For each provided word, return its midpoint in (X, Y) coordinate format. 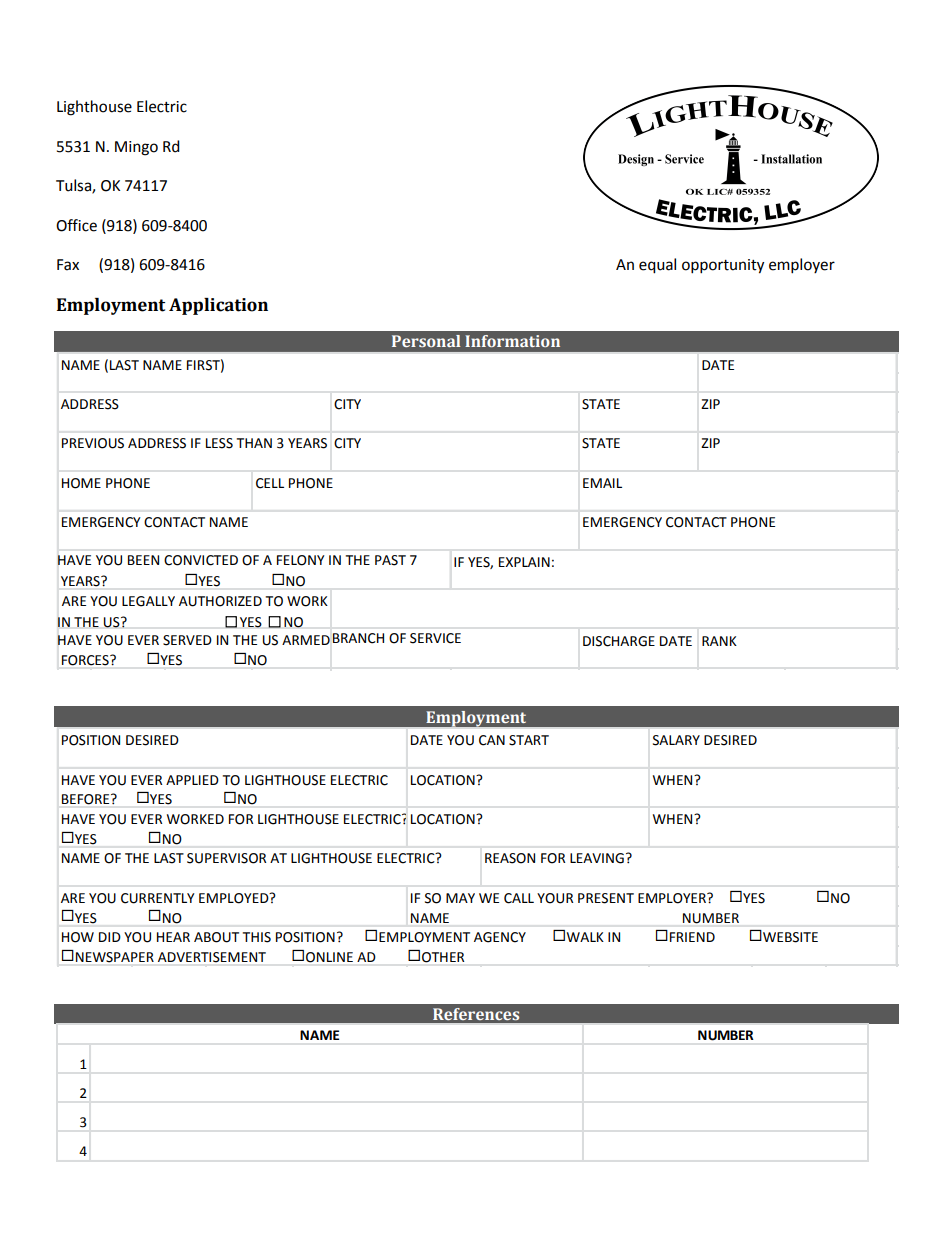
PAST (390, 560)
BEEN (143, 560)
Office (76, 225)
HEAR (173, 937)
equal (657, 266)
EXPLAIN (524, 562)
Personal (426, 341)
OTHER (443, 957)
